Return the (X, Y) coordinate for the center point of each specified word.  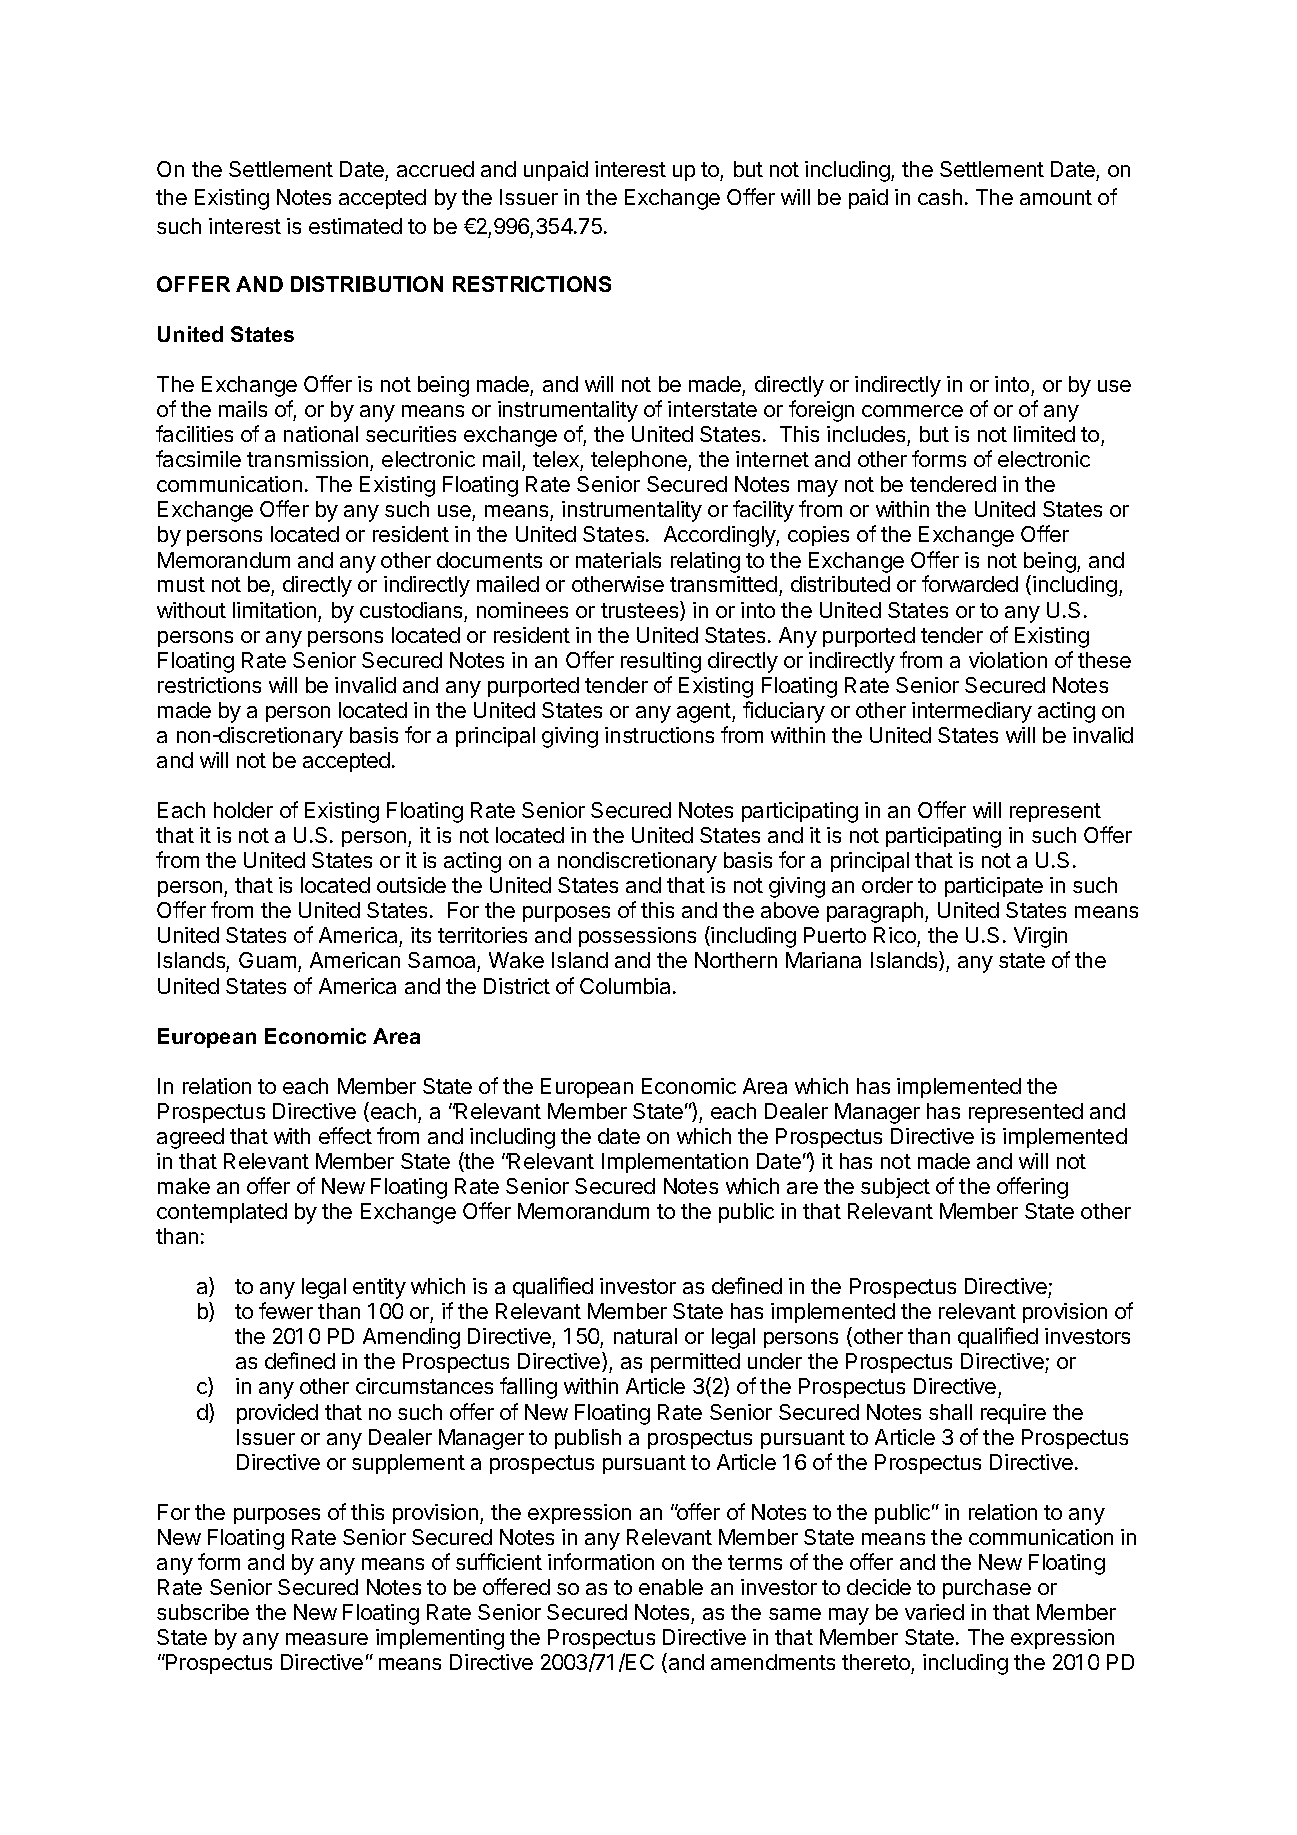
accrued (435, 169)
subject (895, 1188)
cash (940, 197)
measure (327, 1639)
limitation (274, 610)
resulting (661, 662)
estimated (355, 226)
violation (1008, 660)
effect (345, 1135)
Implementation (675, 1163)
